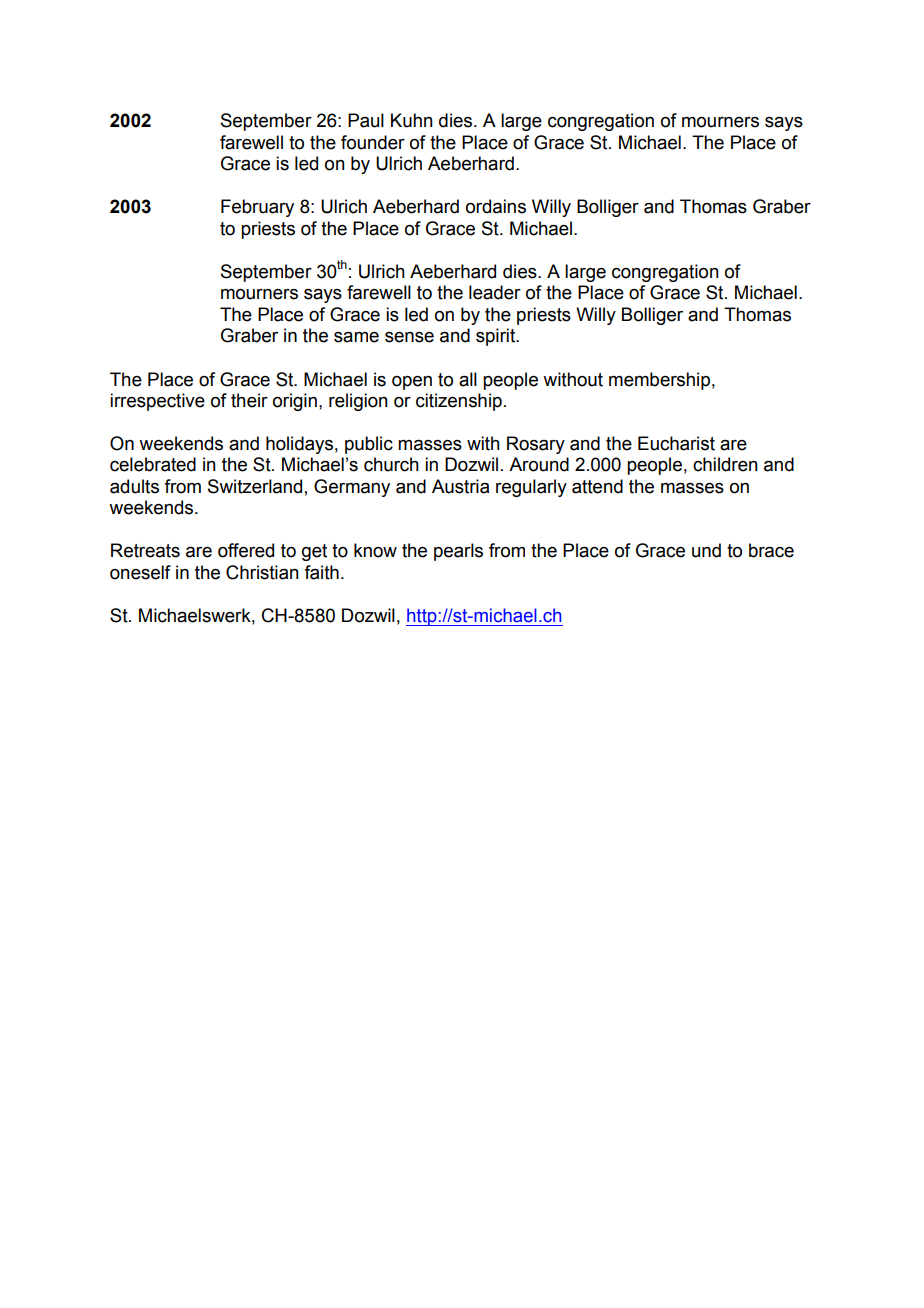 This screenshot has height=1308, width=924. What do you see at coordinates (356, 337) in the screenshot?
I see `same` at bounding box center [356, 337].
